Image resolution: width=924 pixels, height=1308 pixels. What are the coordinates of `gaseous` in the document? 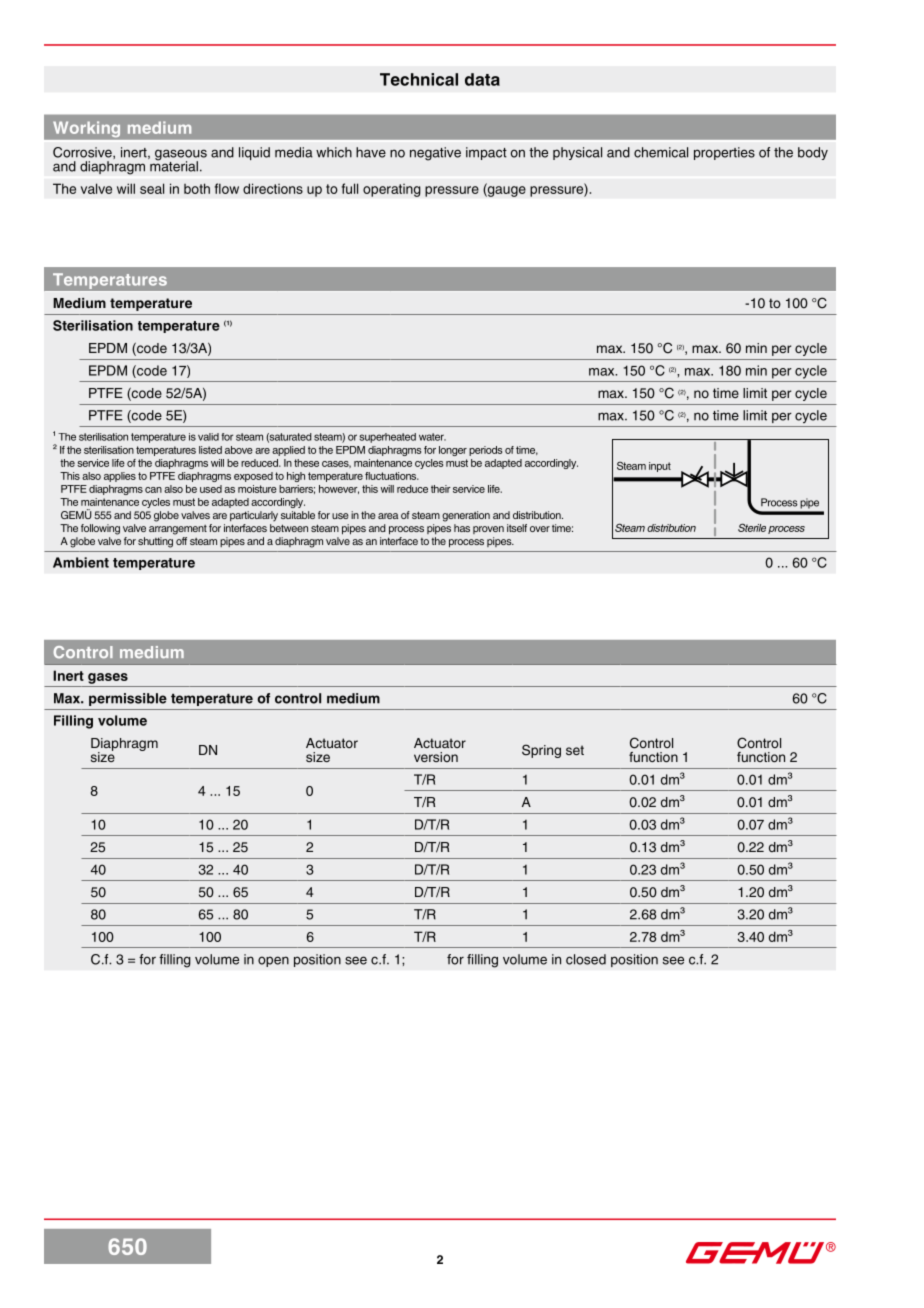 It's located at (181, 156).
